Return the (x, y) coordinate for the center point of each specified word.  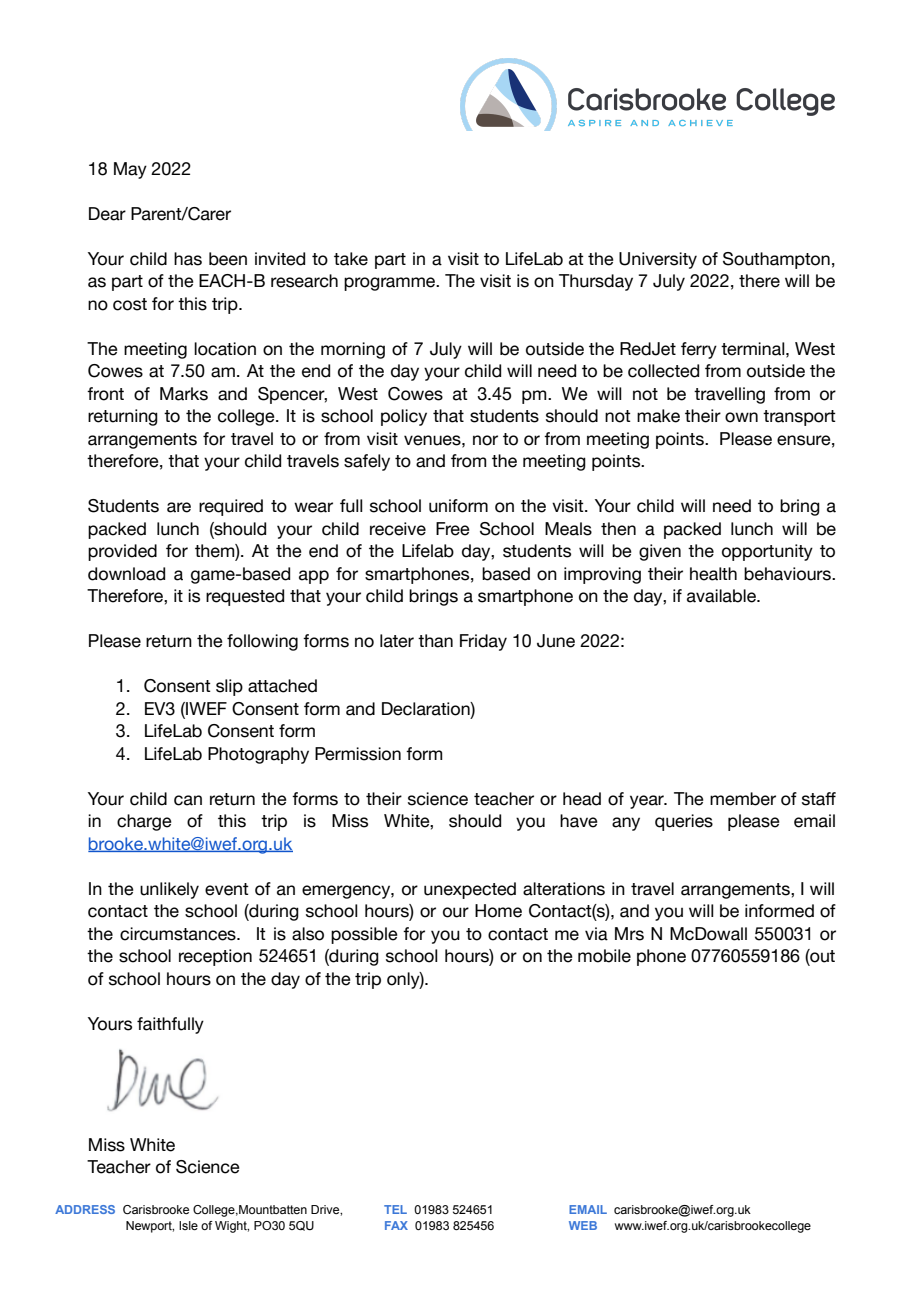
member (743, 799)
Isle (188, 1225)
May (130, 170)
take (351, 259)
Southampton (776, 260)
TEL (395, 1209)
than (435, 641)
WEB (583, 1225)
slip (229, 687)
